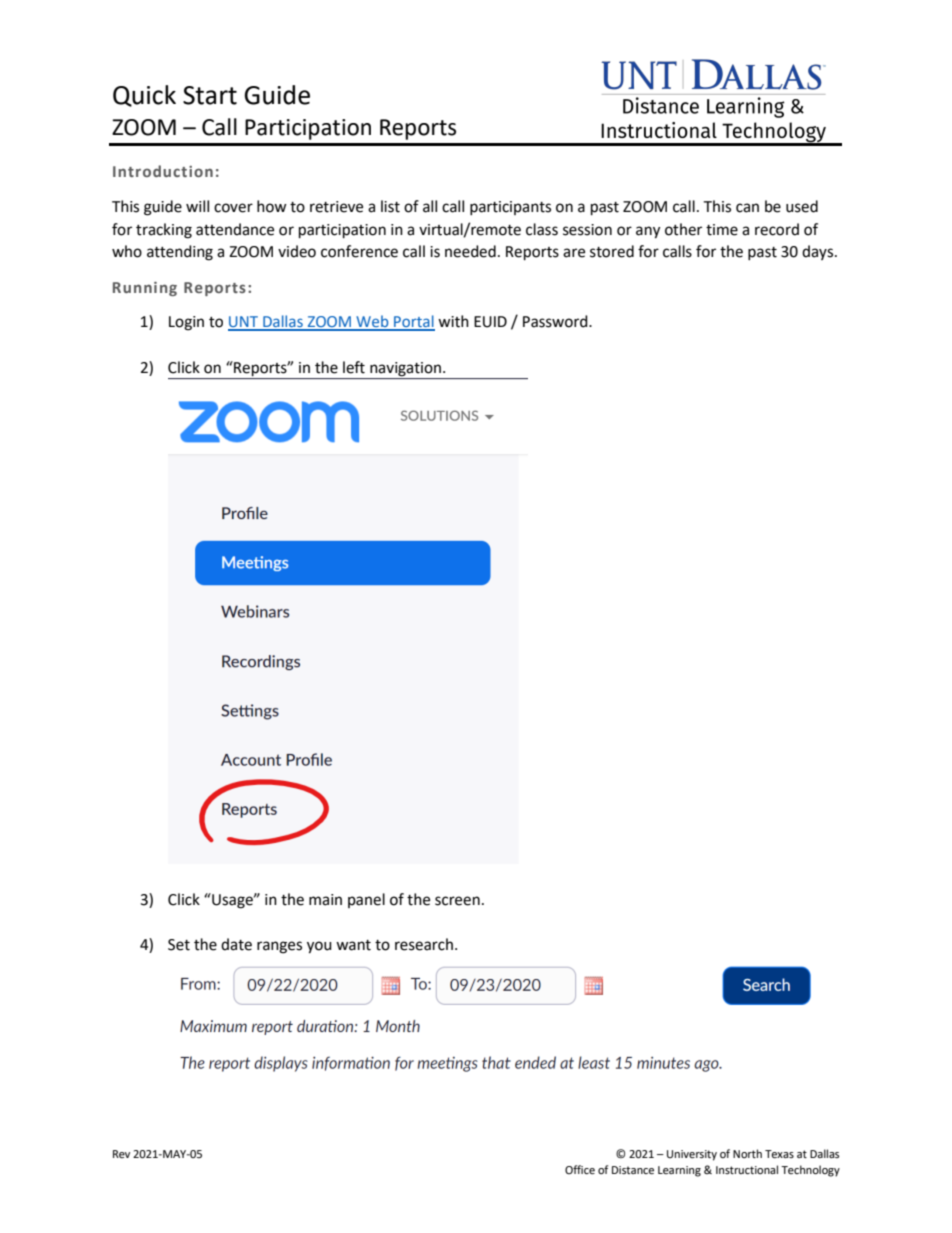 Image resolution: width=952 pixels, height=1233 pixels. I want to click on screen, so click(457, 901).
